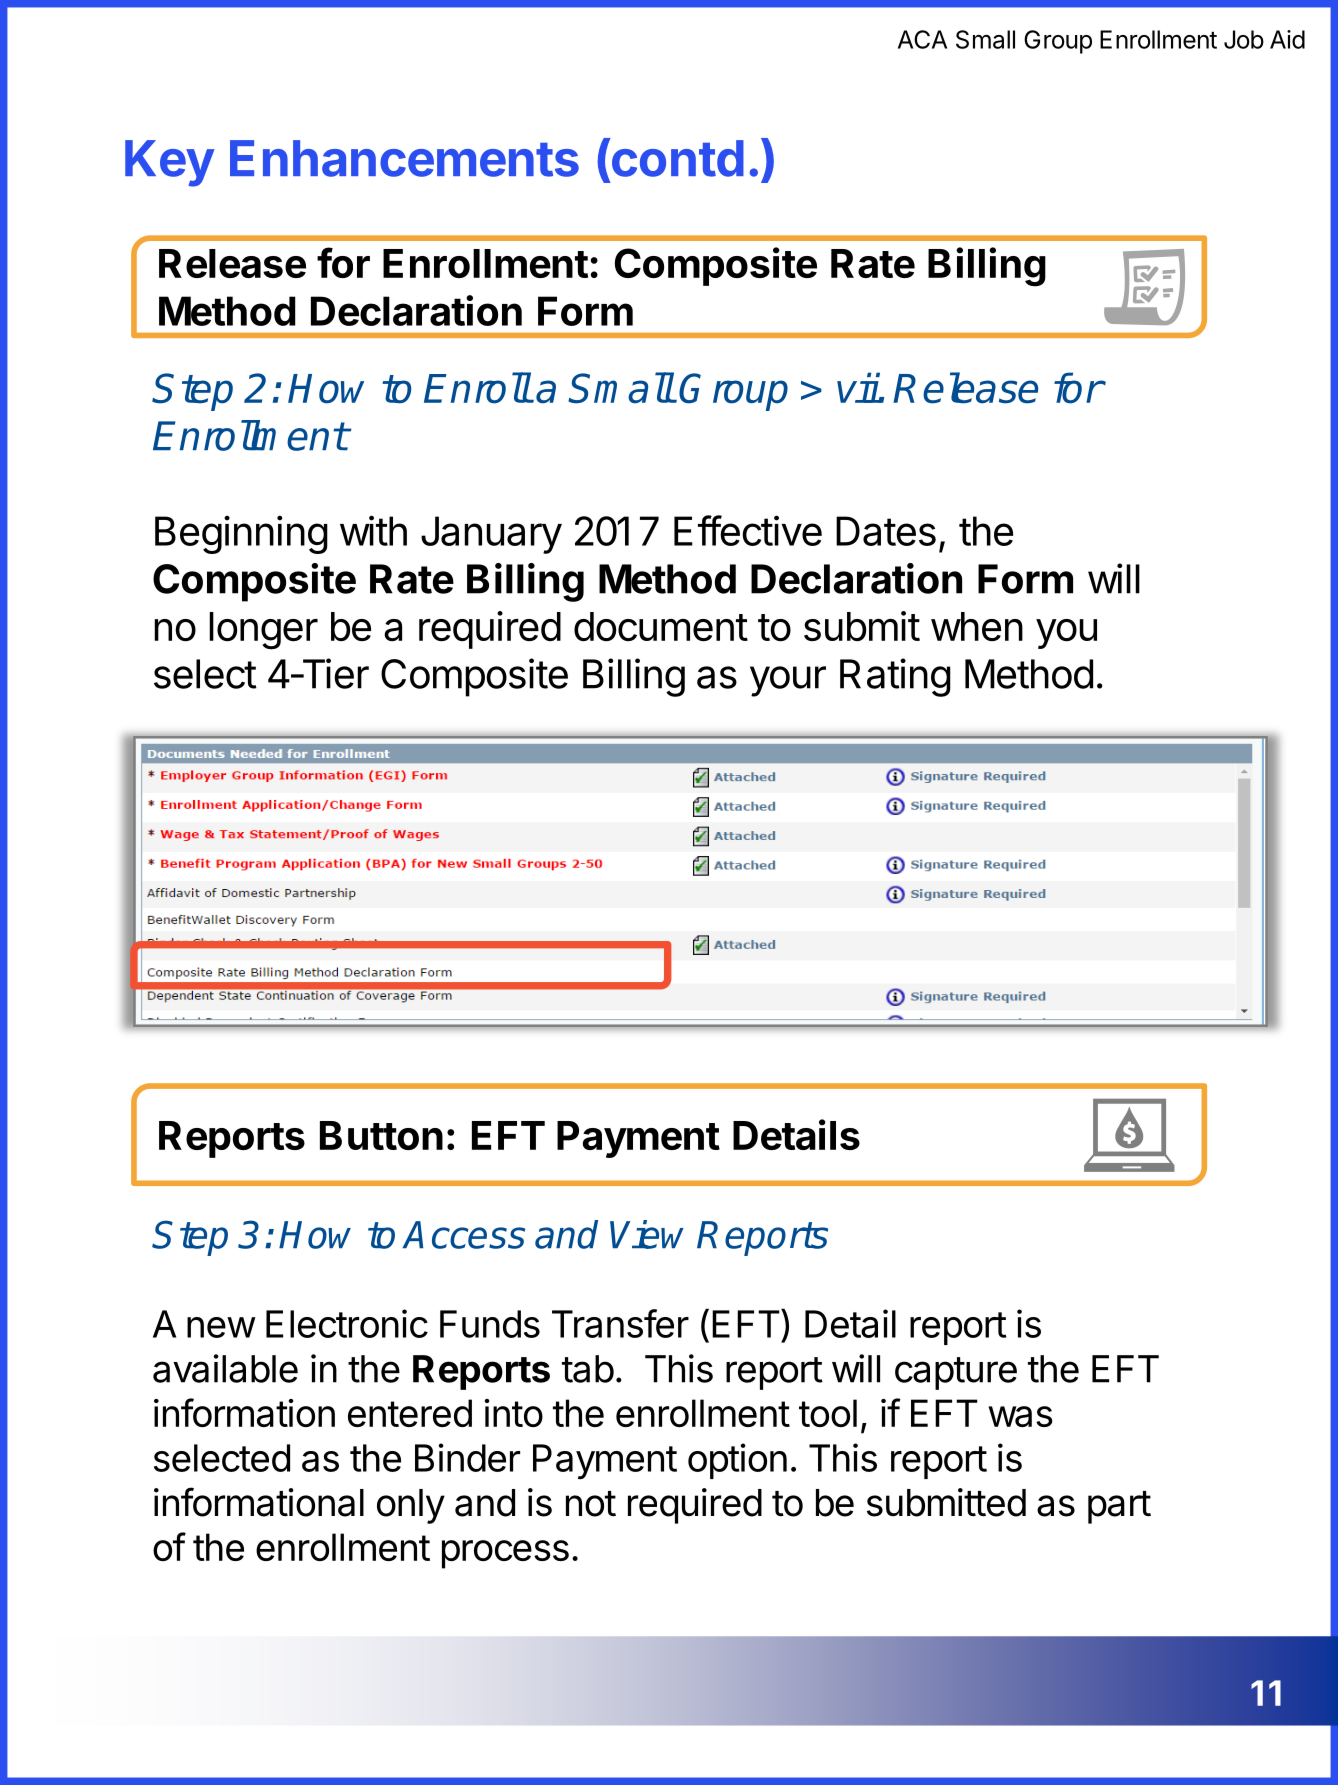 This image has height=1785, width=1338. What do you see at coordinates (956, 1373) in the image?
I see `capture` at bounding box center [956, 1373].
